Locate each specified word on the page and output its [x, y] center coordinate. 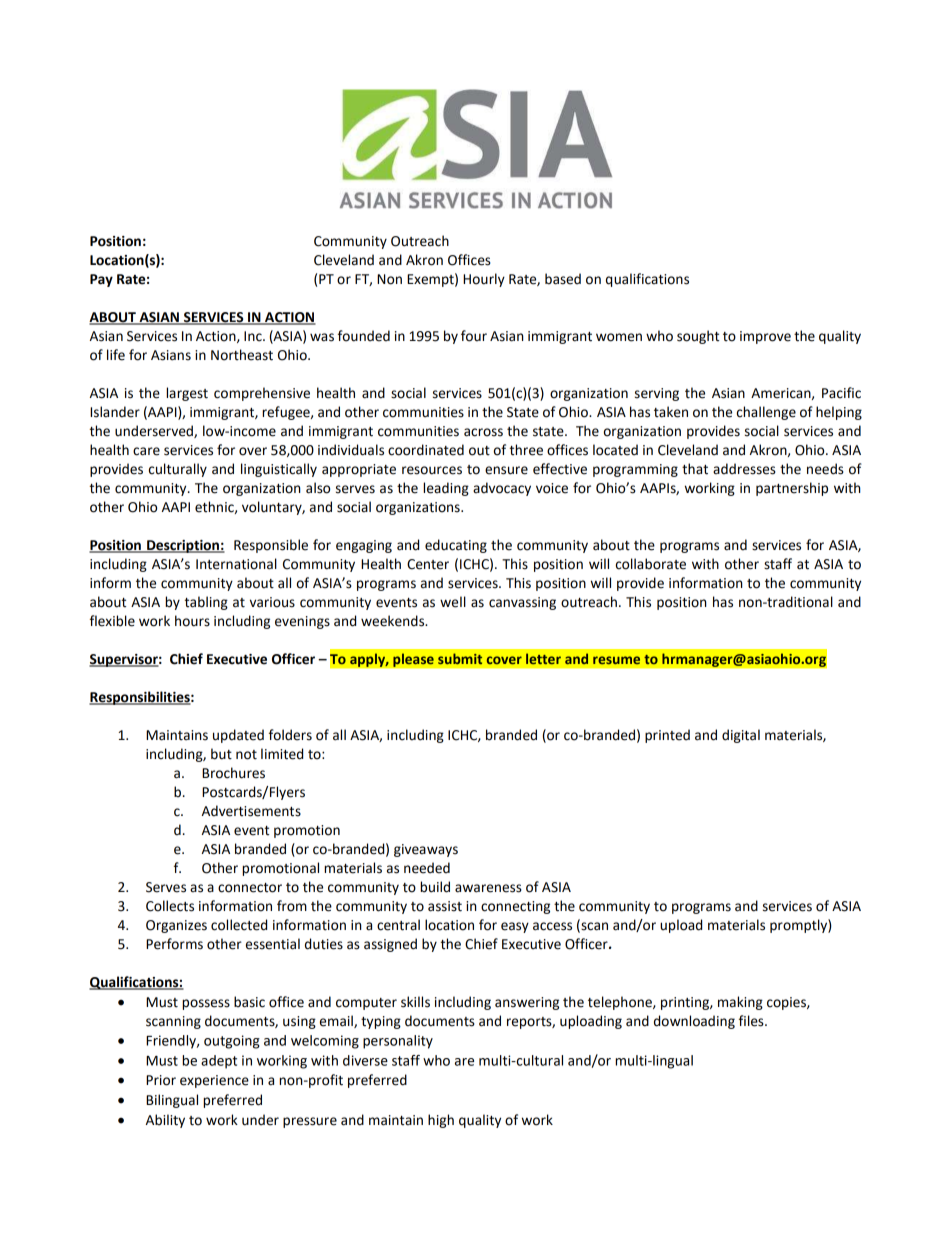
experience [214, 1081]
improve [765, 337]
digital [741, 736]
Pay [101, 280]
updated [238, 736]
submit [460, 658]
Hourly [484, 280]
